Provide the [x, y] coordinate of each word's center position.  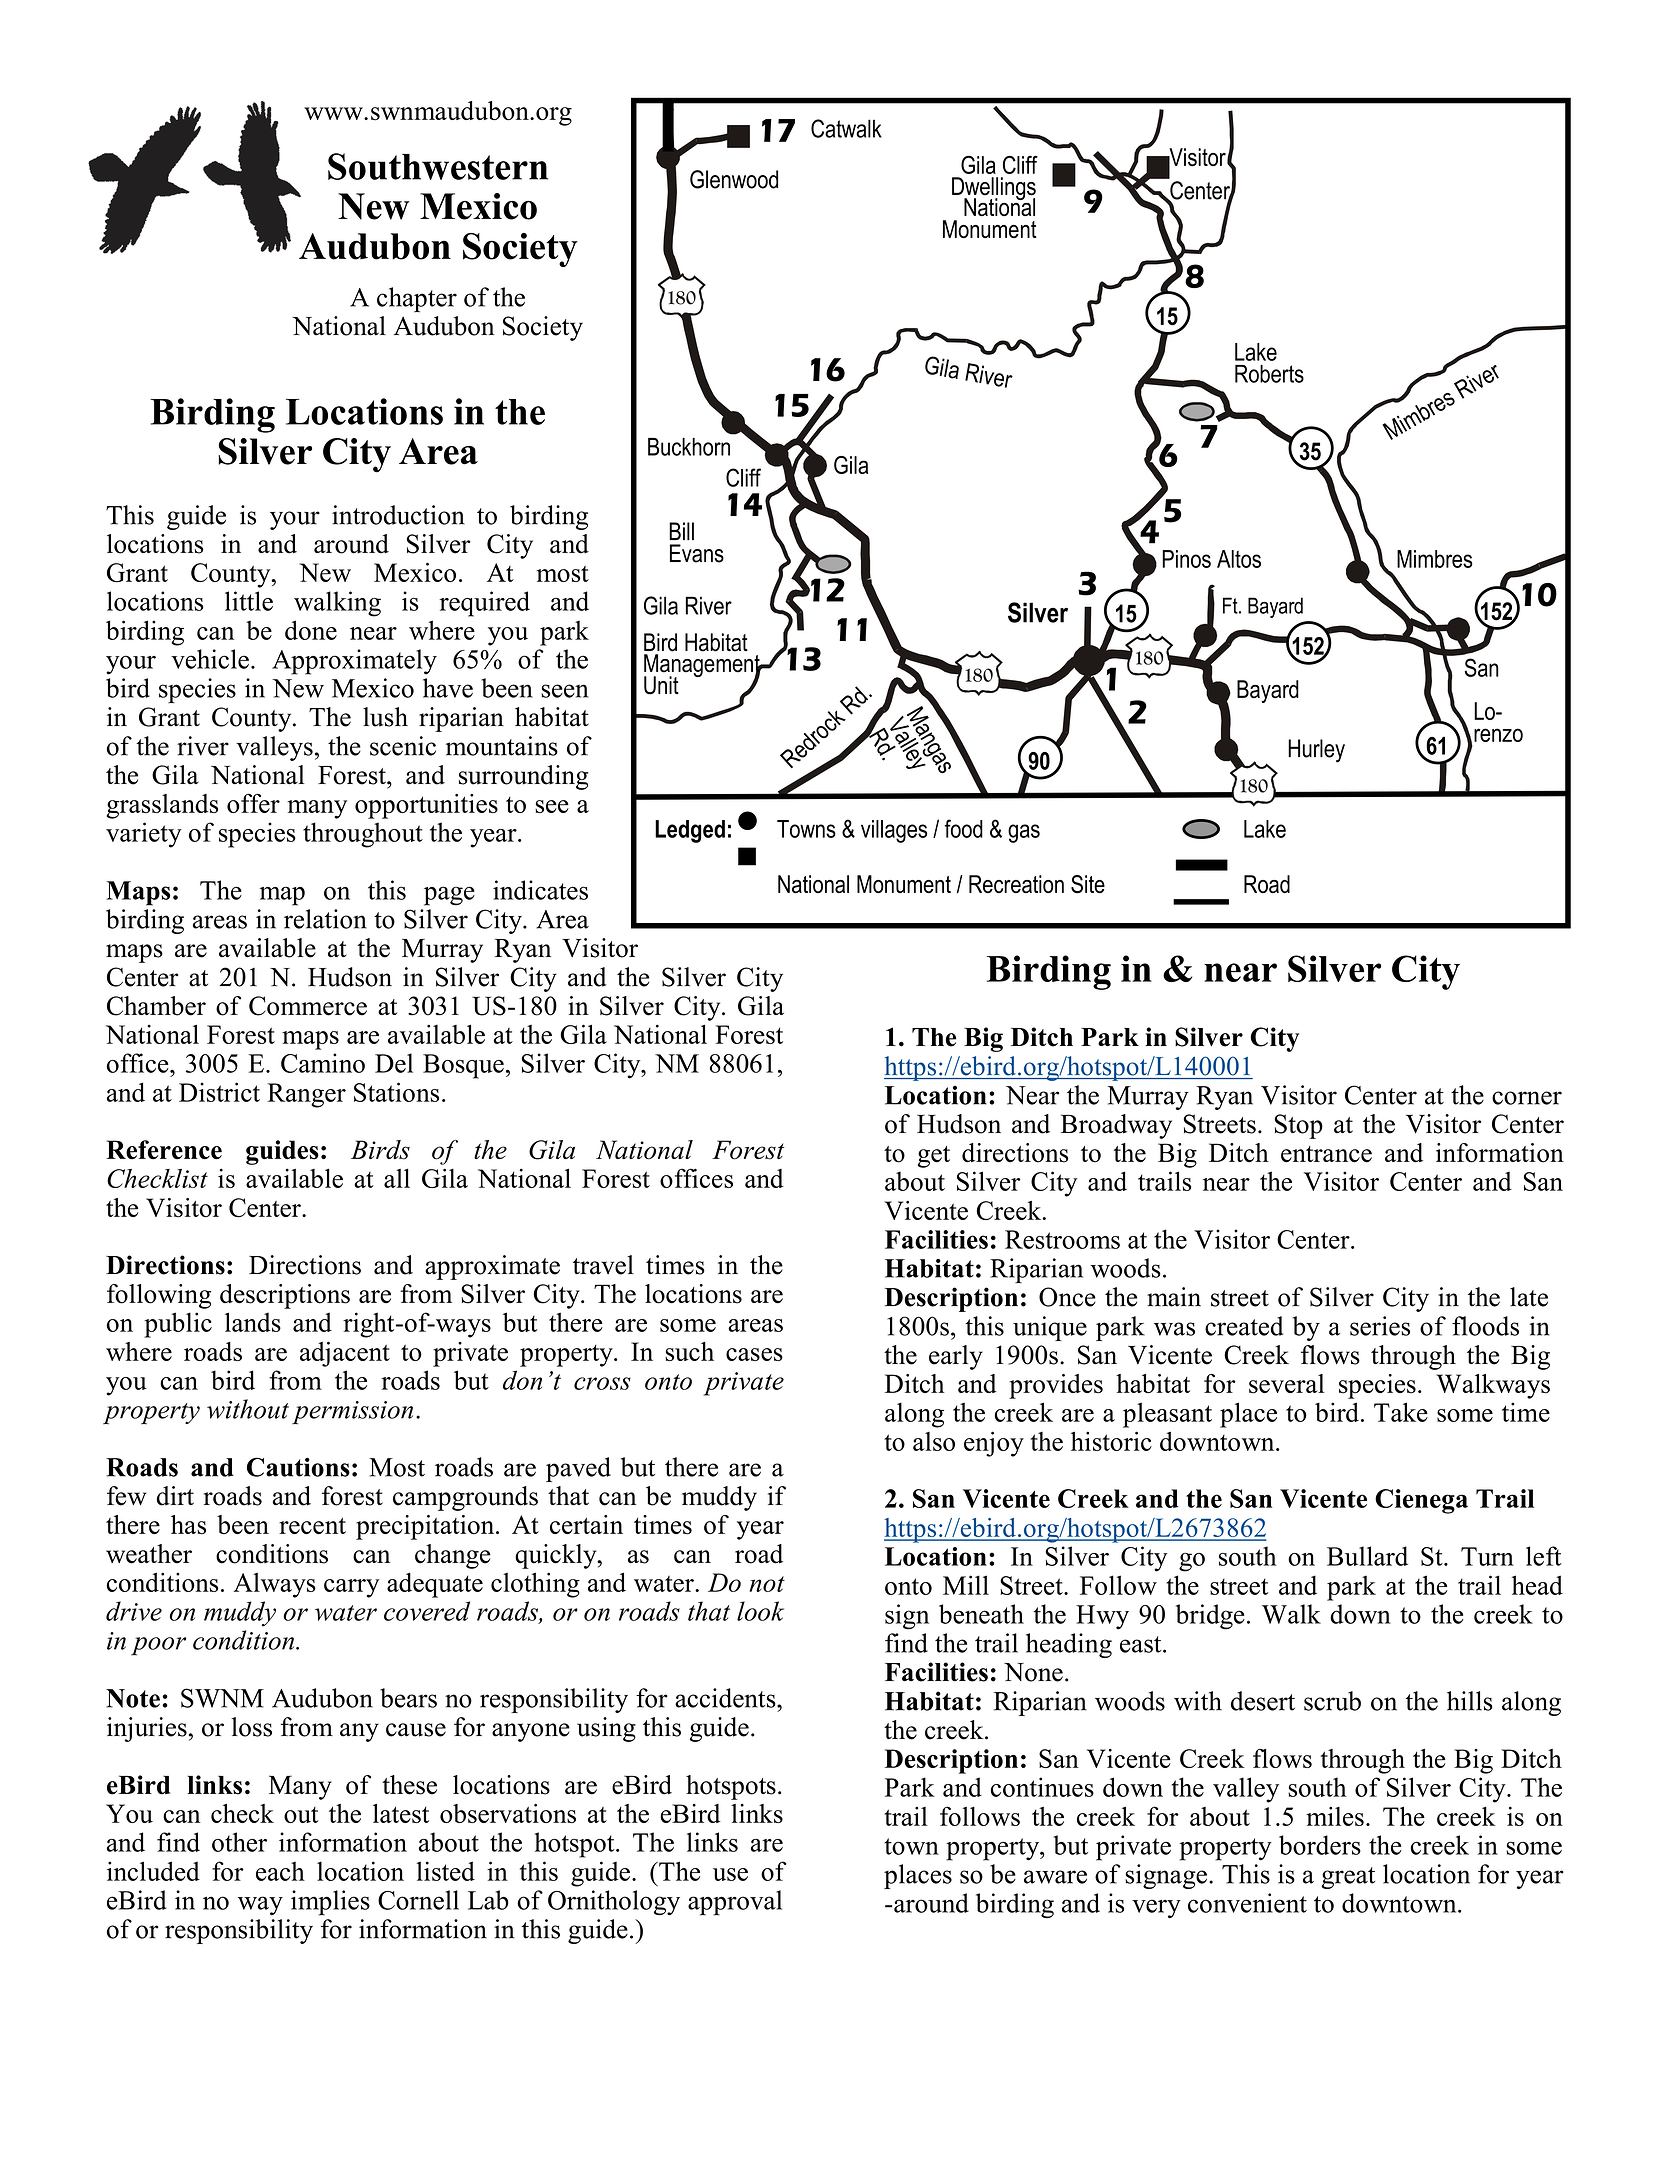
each [280, 1871]
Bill [681, 531]
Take [1401, 1412]
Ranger [306, 1095]
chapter [417, 299]
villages [894, 831]
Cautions [298, 1467]
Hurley [1316, 751]
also [934, 1441]
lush [385, 717]
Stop [1298, 1126]
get [934, 1157]
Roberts [1269, 374]
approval [735, 1903]
